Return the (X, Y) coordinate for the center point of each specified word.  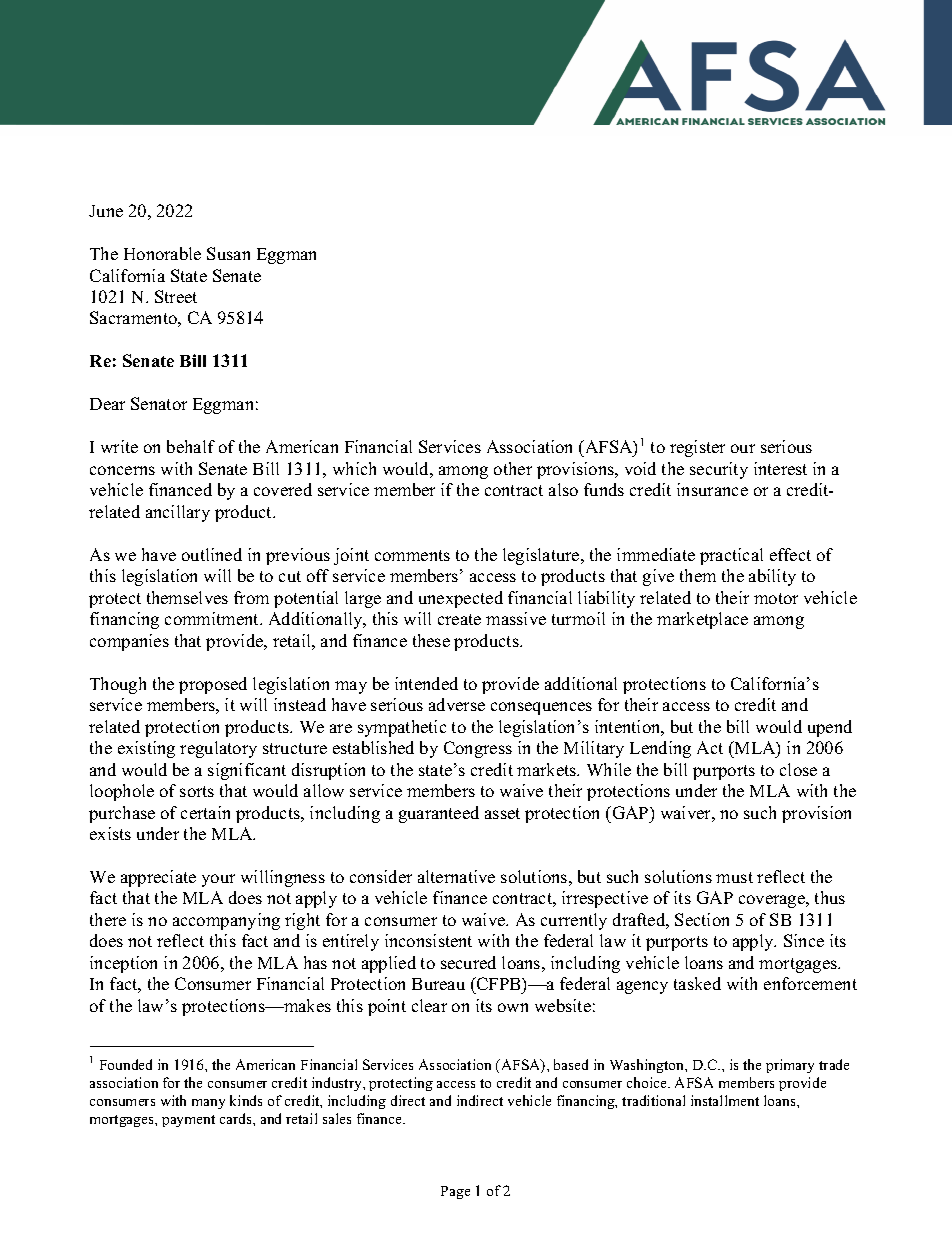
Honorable (162, 253)
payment (188, 1121)
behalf (191, 446)
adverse (457, 704)
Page (455, 1192)
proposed (213, 685)
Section (702, 919)
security (719, 470)
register (697, 448)
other (513, 468)
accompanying (226, 921)
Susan (228, 253)
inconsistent (428, 940)
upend (830, 728)
